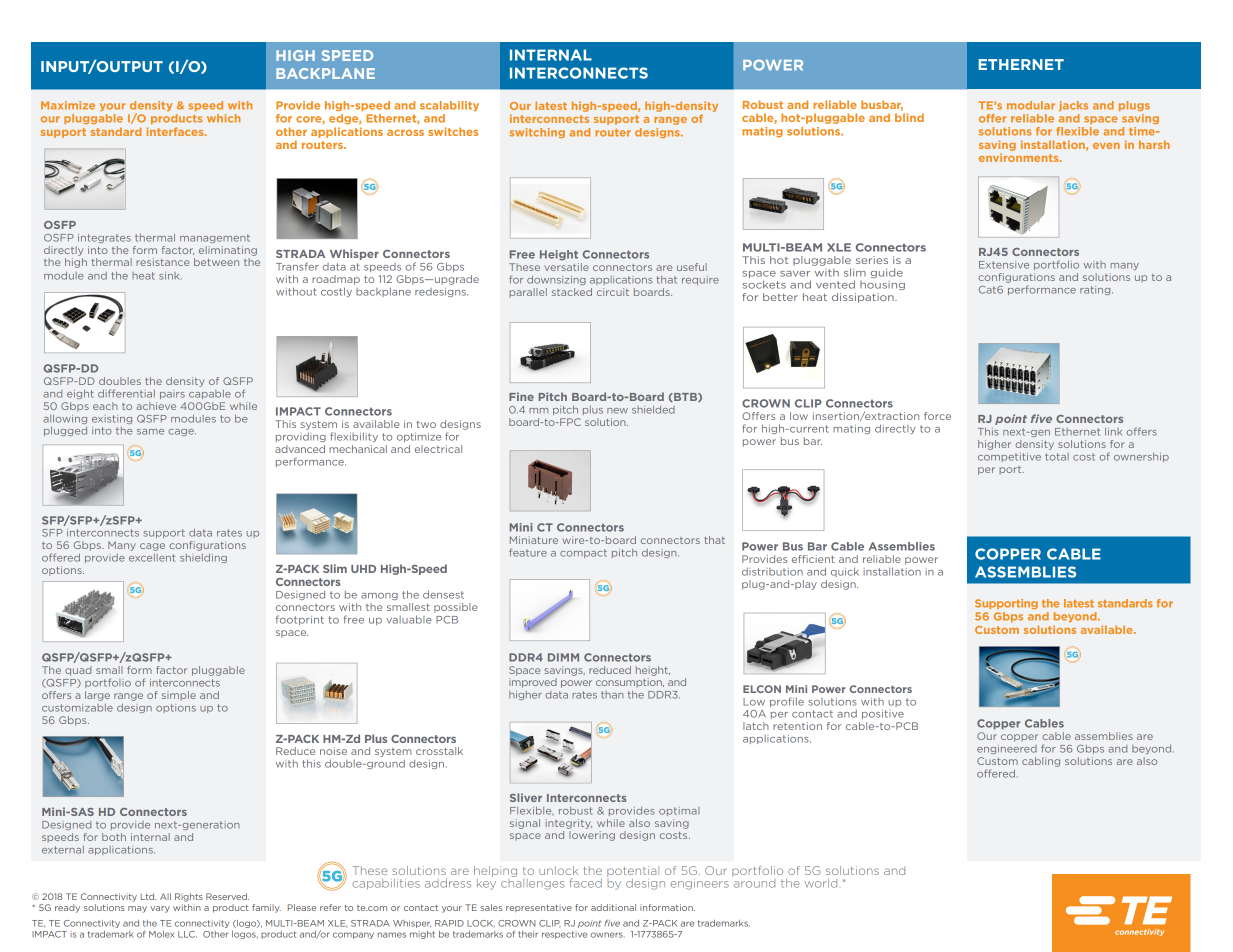  Describe the element at coordinates (1096, 290) in the screenshot. I see `rating` at that location.
